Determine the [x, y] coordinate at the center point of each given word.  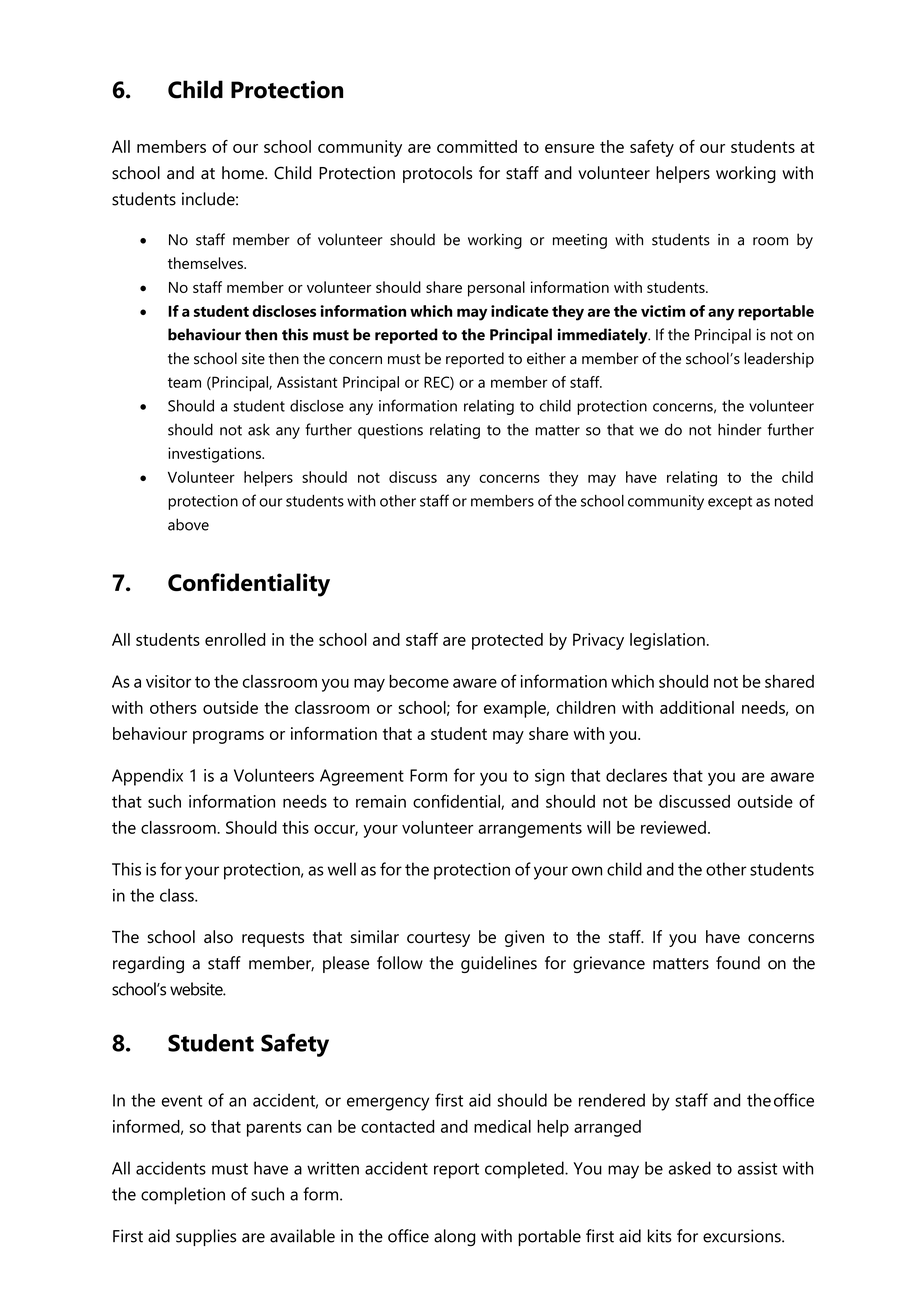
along [454, 1238]
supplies [206, 1237]
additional [697, 707]
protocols [437, 174]
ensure [569, 148]
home [244, 173]
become [419, 681]
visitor [168, 681]
